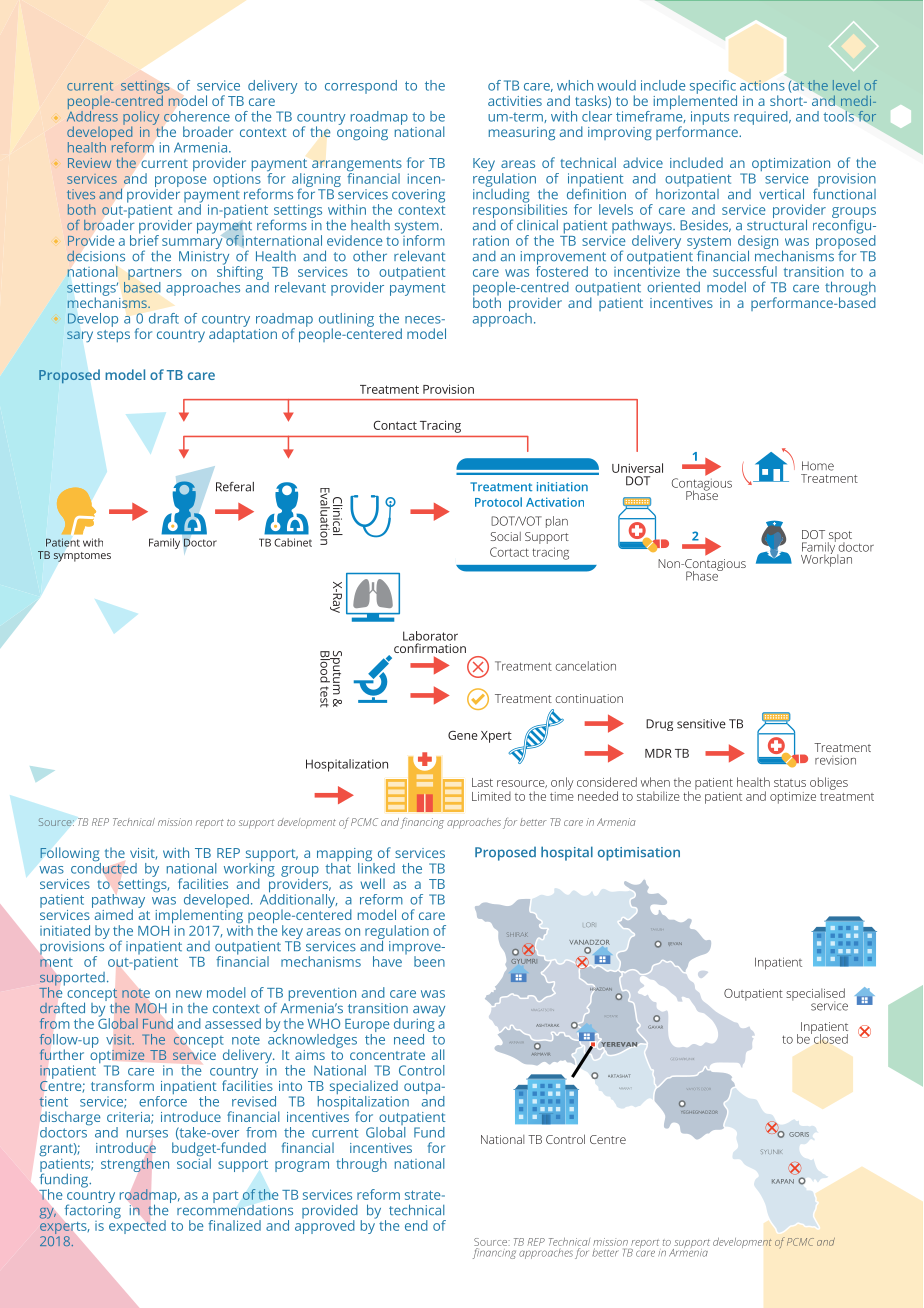 The width and height of the image is (924, 1308). Describe the element at coordinates (135, 1165) in the image. I see `strengthen` at that location.
